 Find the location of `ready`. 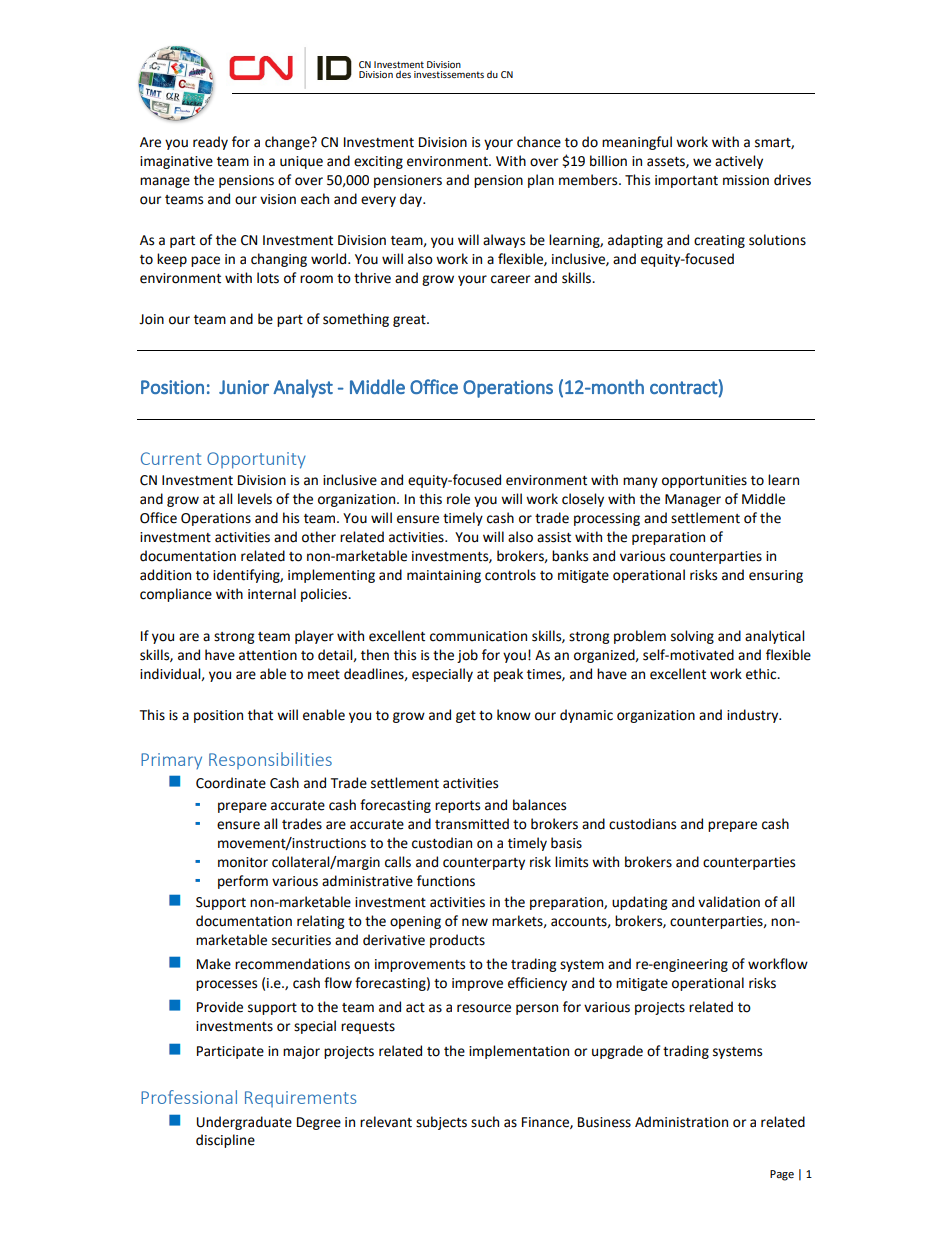

ready is located at coordinates (210, 143).
